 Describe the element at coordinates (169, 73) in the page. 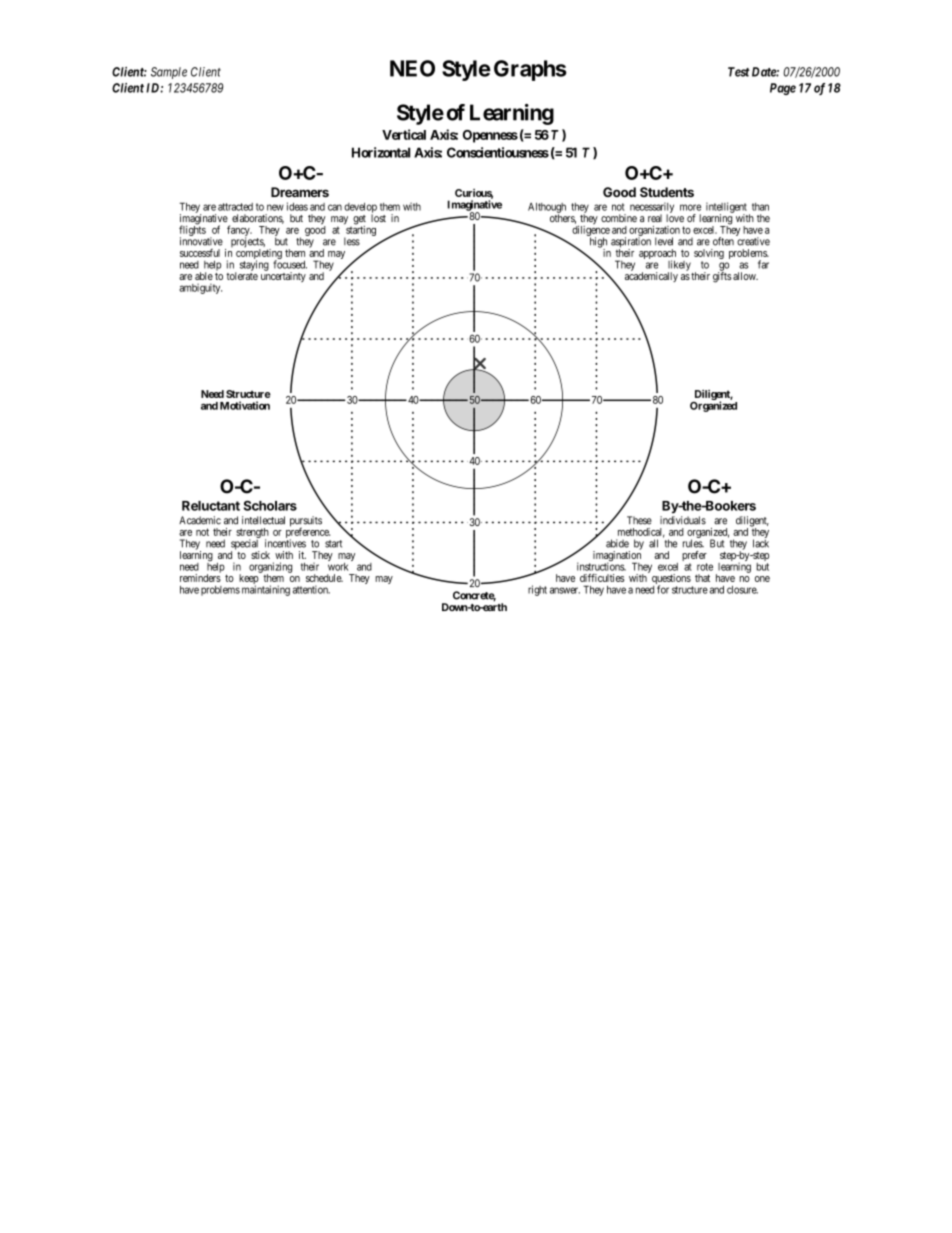

I see `Sample` at that location.
